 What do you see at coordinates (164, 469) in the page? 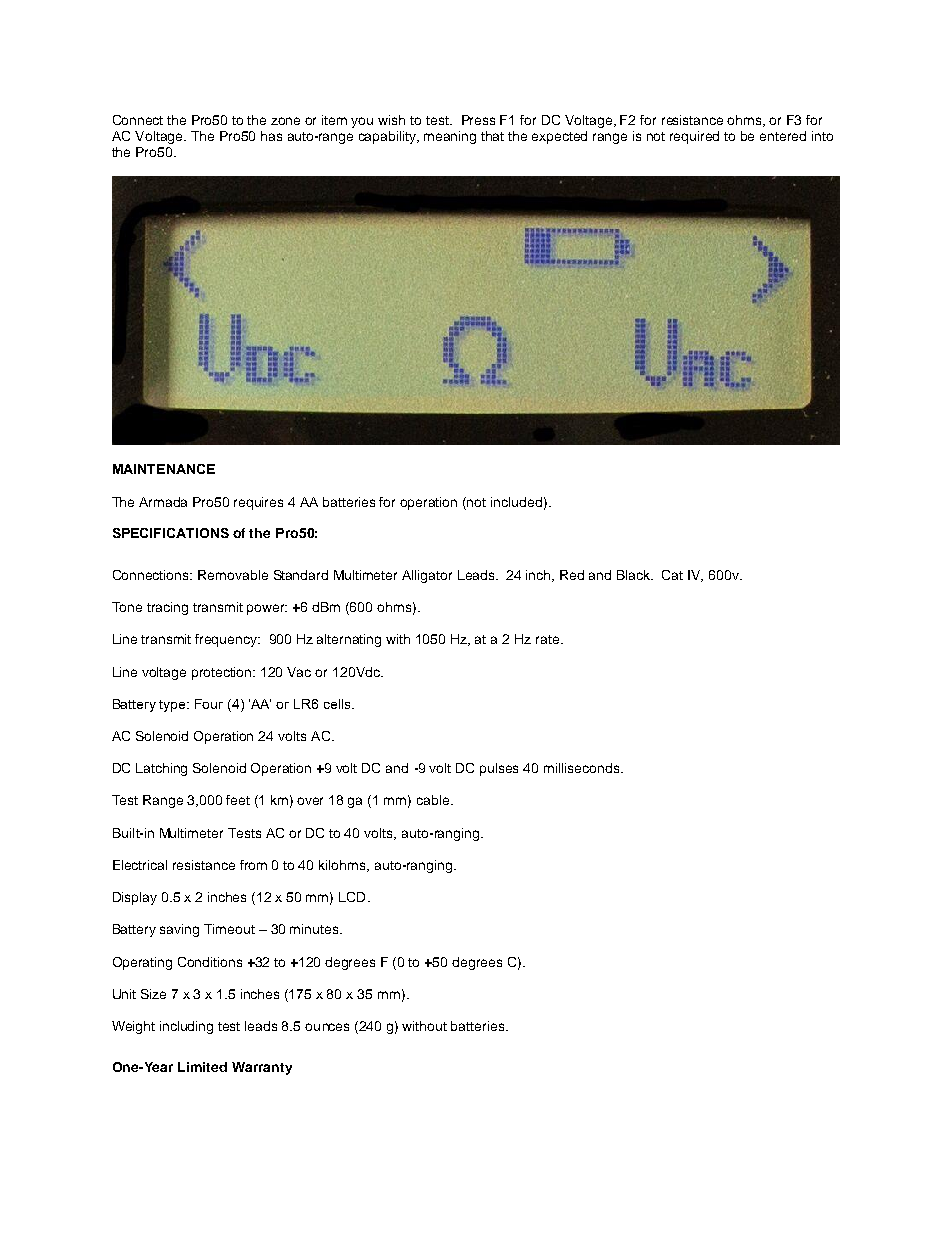
I see `MAINTENANCE` at bounding box center [164, 469].
